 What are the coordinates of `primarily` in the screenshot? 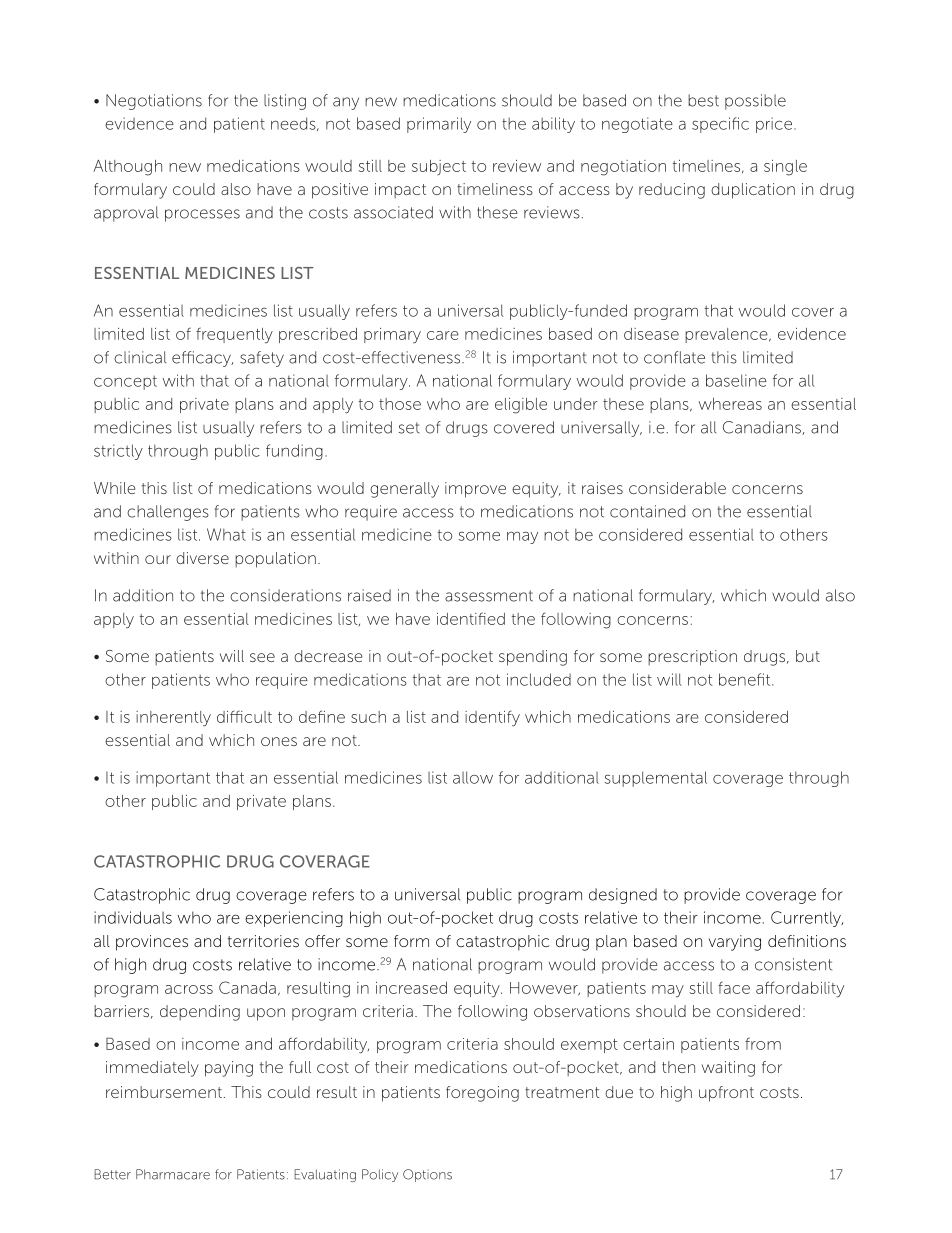 It's located at (439, 125).
